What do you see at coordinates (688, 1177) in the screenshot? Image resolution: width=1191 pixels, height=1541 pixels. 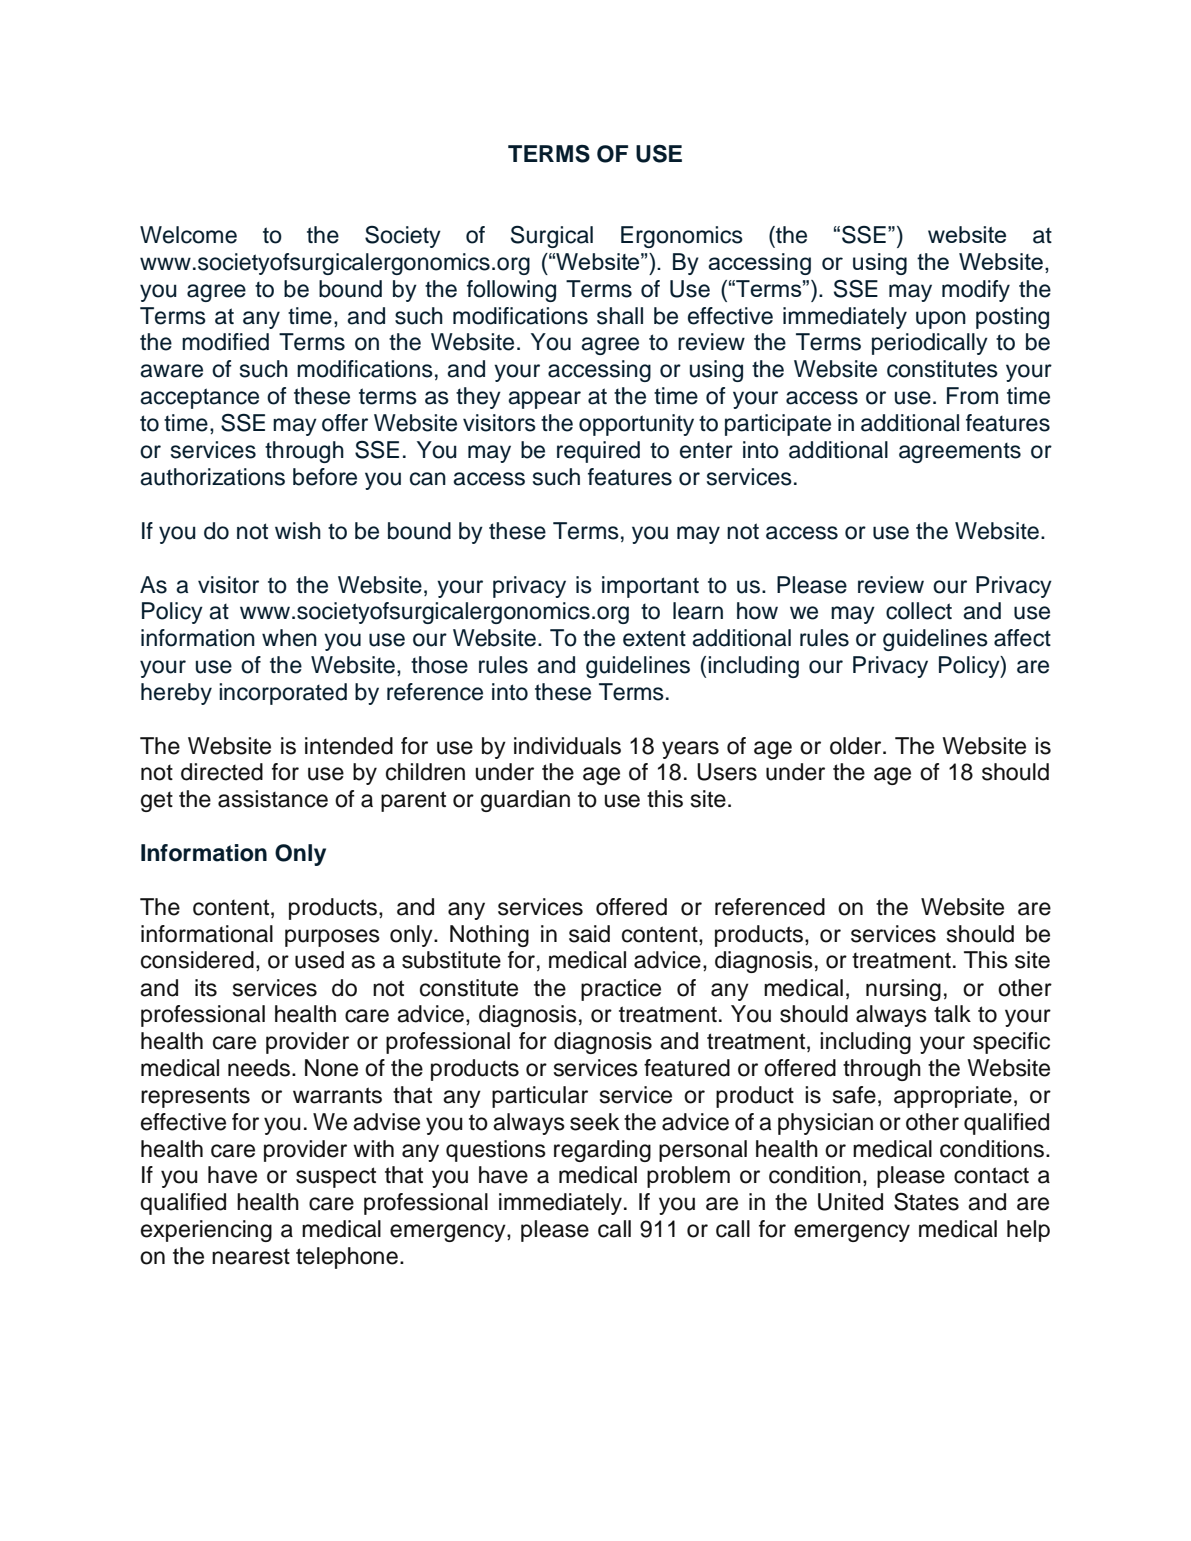 I see `problem` at bounding box center [688, 1177].
